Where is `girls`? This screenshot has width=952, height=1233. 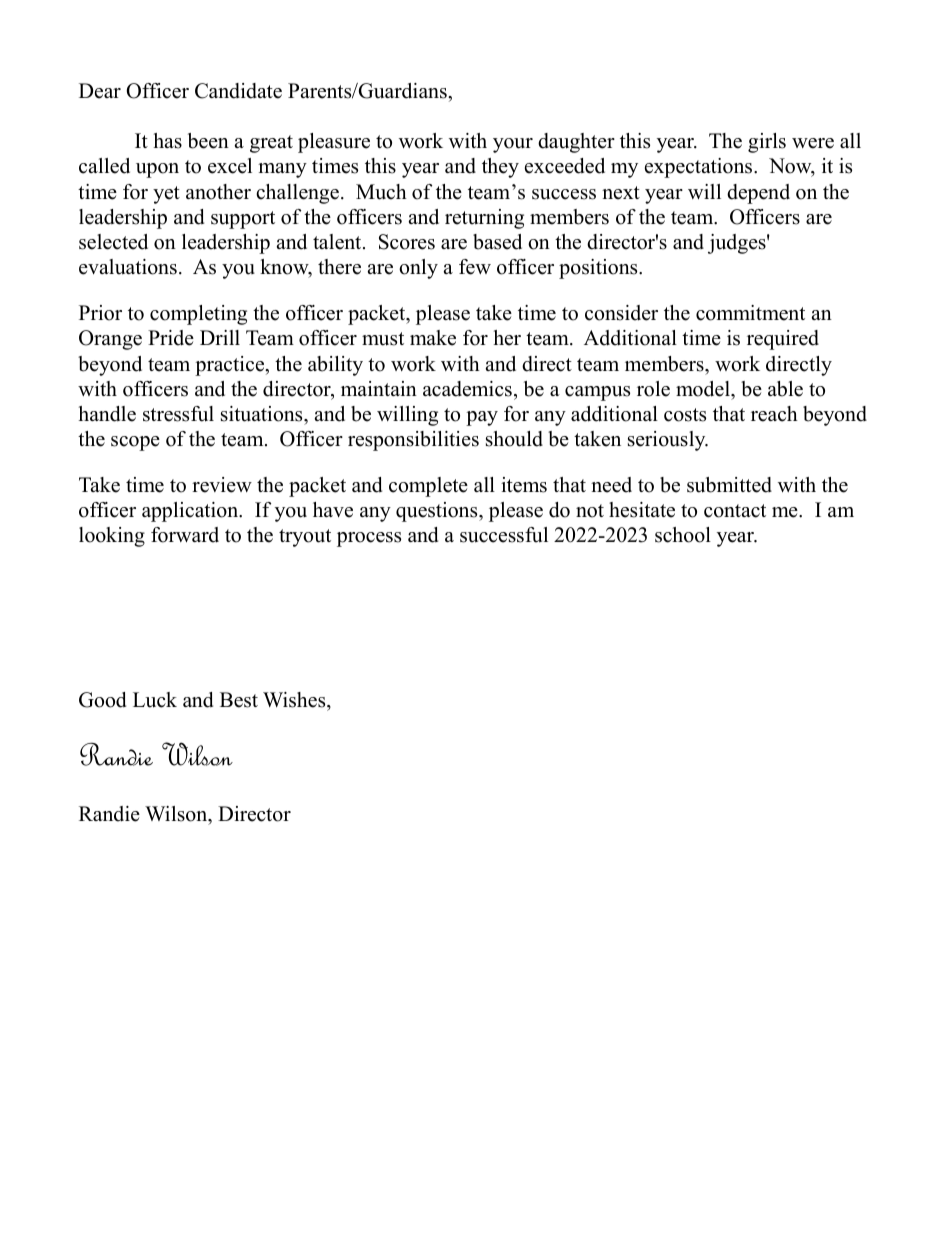 girls is located at coordinates (767, 143).
